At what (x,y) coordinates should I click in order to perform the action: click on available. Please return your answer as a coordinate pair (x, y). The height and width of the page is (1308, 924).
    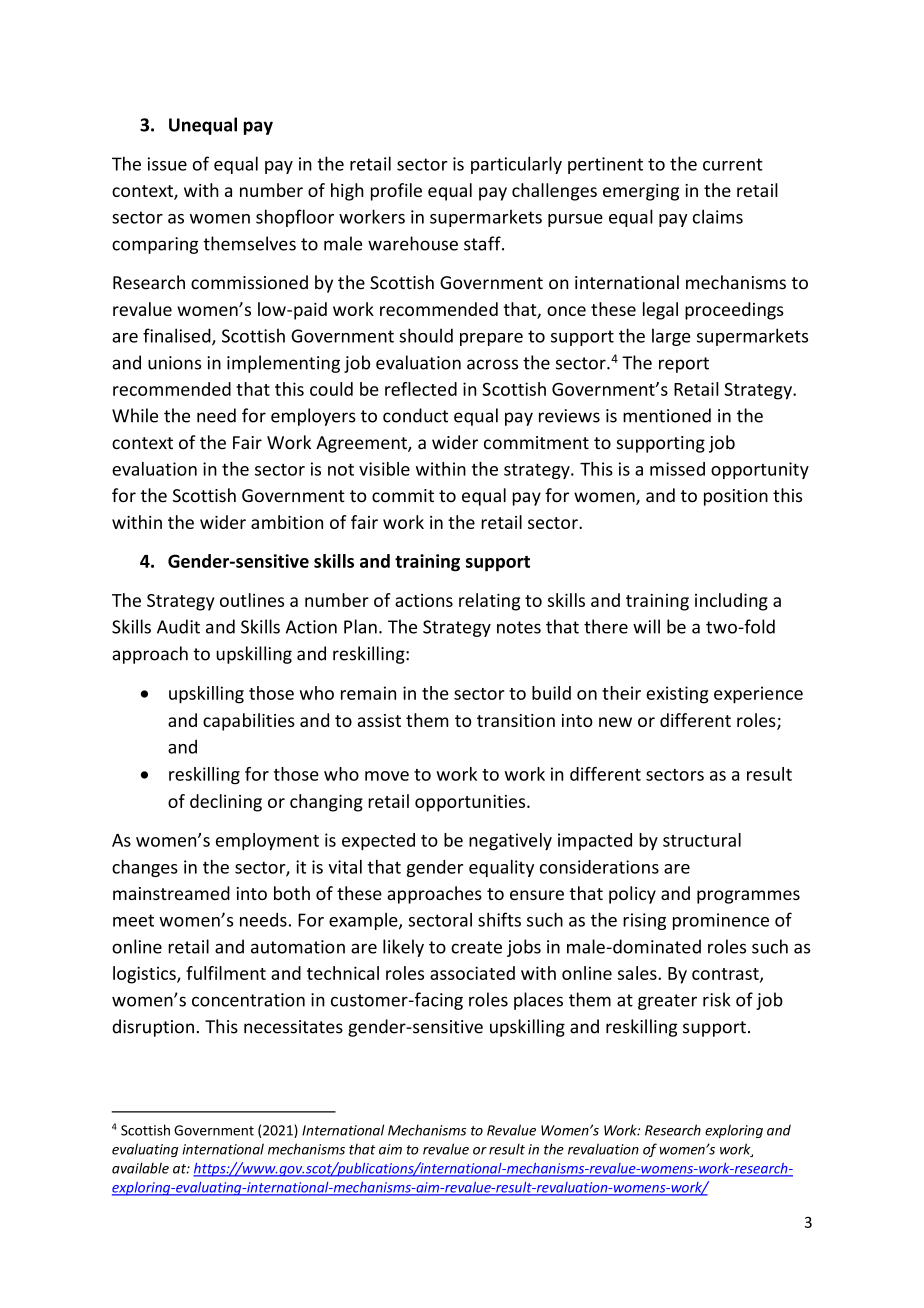
    Looking at the image, I should click on (140, 1168).
